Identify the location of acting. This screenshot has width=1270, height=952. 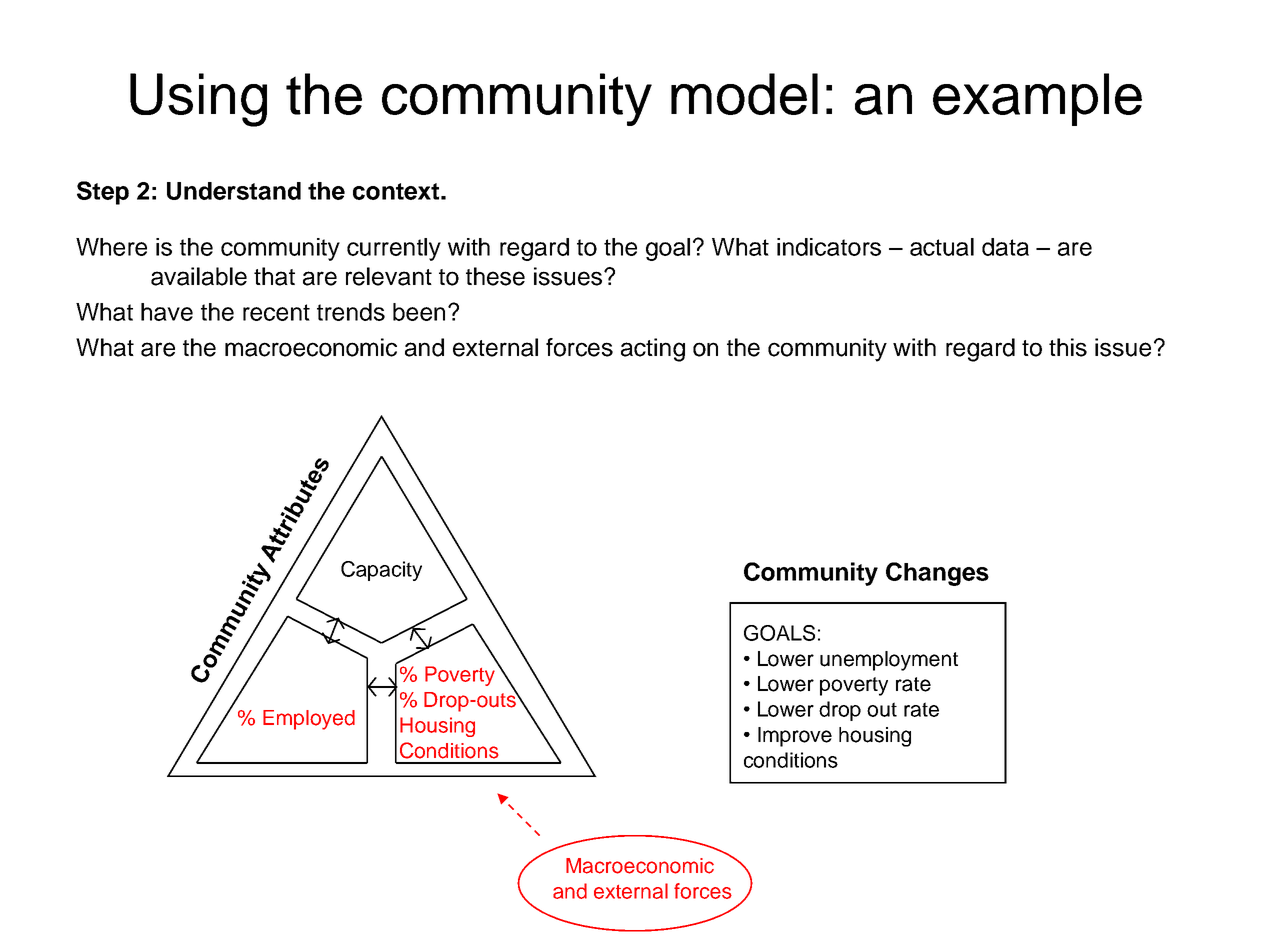
(653, 350).
